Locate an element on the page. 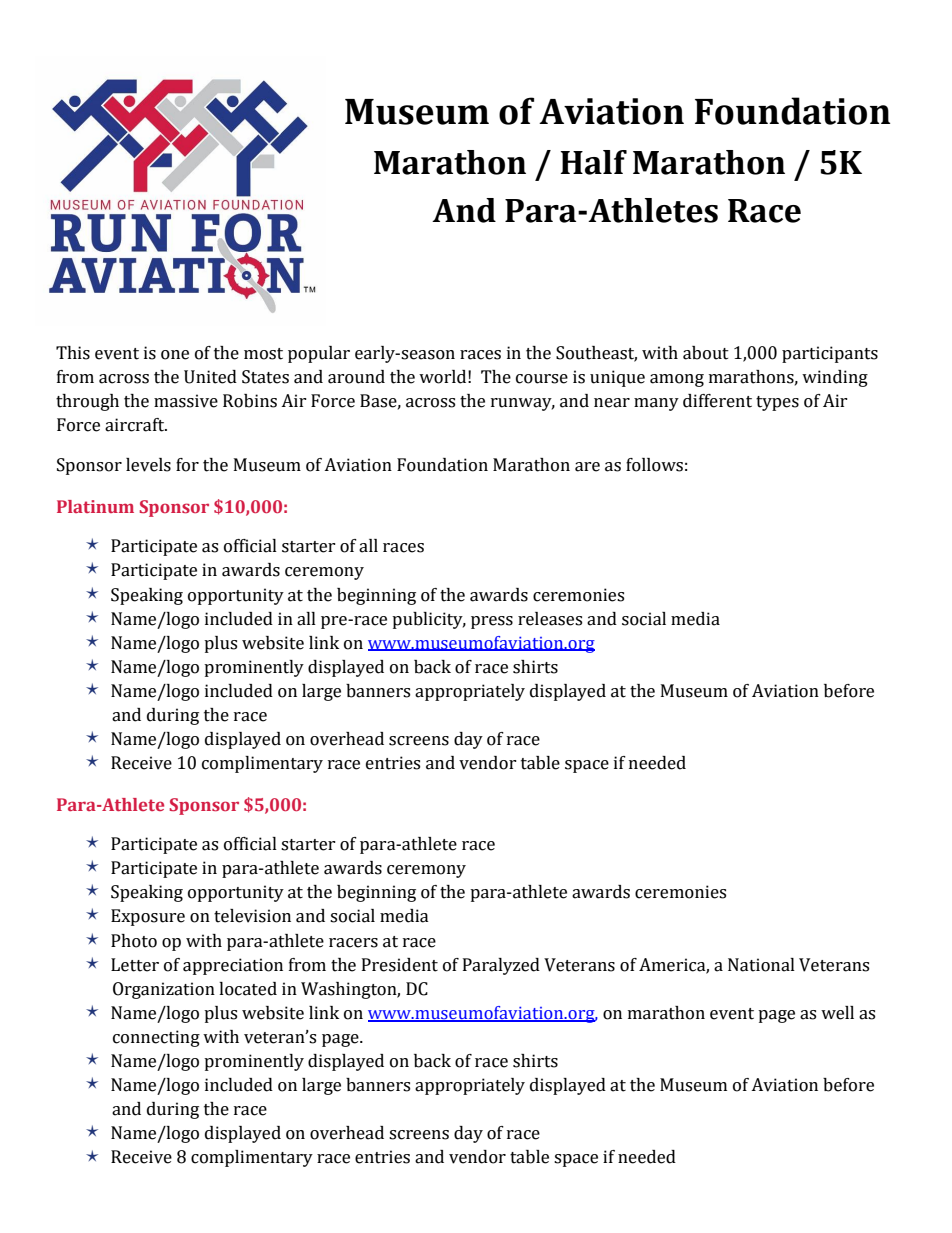 The height and width of the image is (1233, 952). Exposure is located at coordinates (148, 917).
